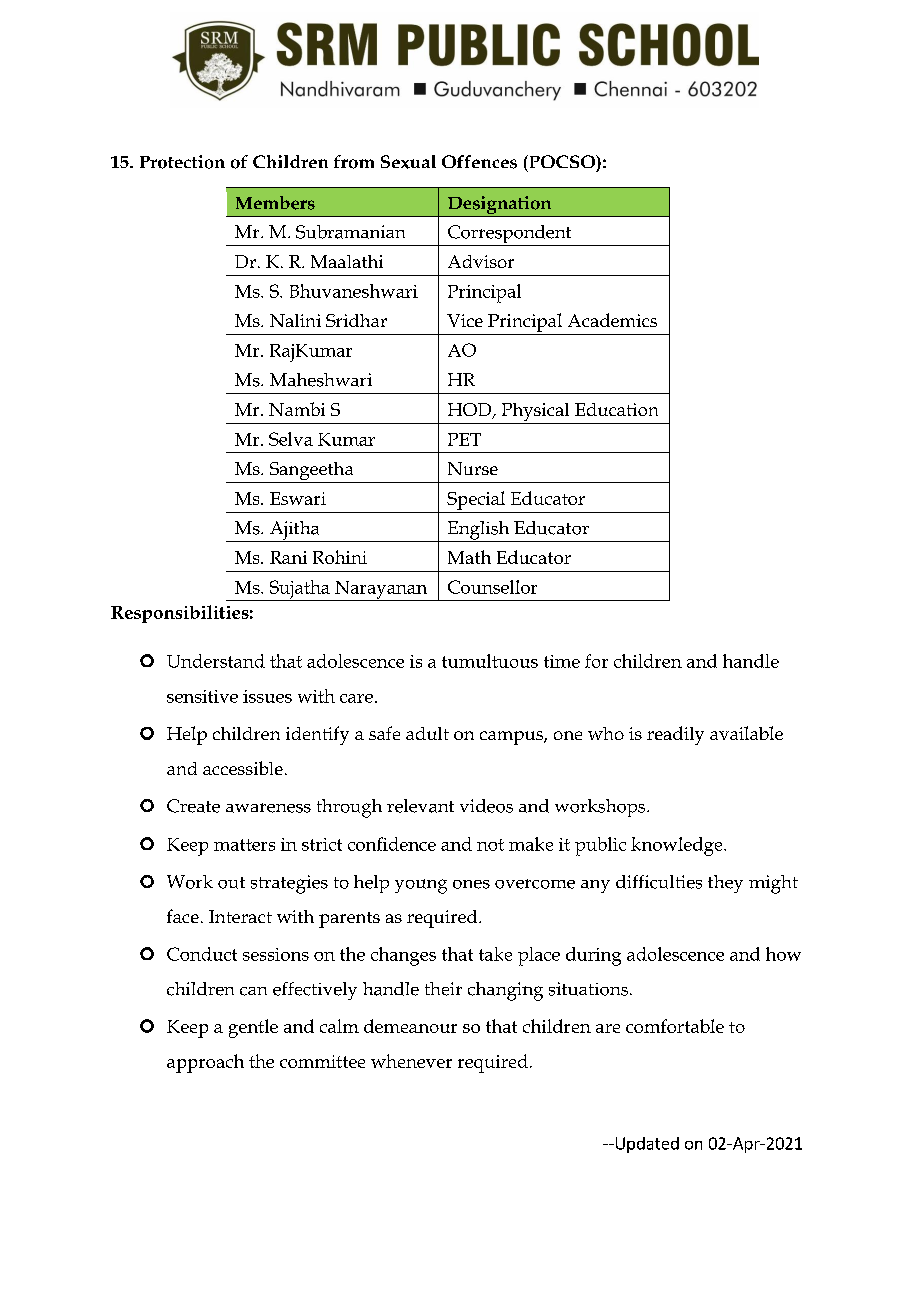  I want to click on whenever, so click(411, 1061).
